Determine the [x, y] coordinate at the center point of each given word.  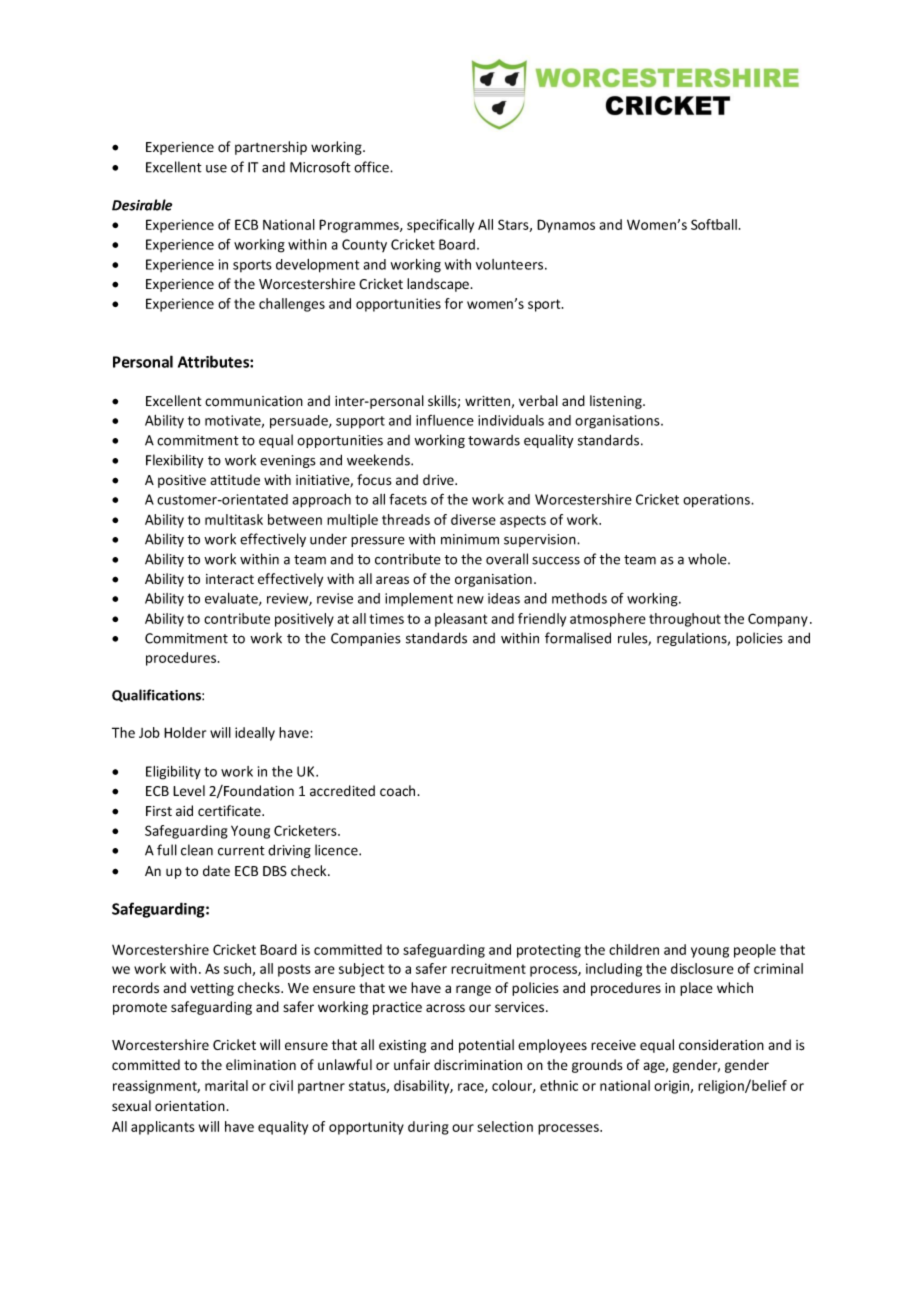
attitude [235, 479]
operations [717, 501]
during [428, 1128]
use [216, 168]
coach [399, 790]
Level [189, 790]
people [755, 951]
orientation [191, 1106]
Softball [714, 224]
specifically [440, 226]
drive [439, 479]
